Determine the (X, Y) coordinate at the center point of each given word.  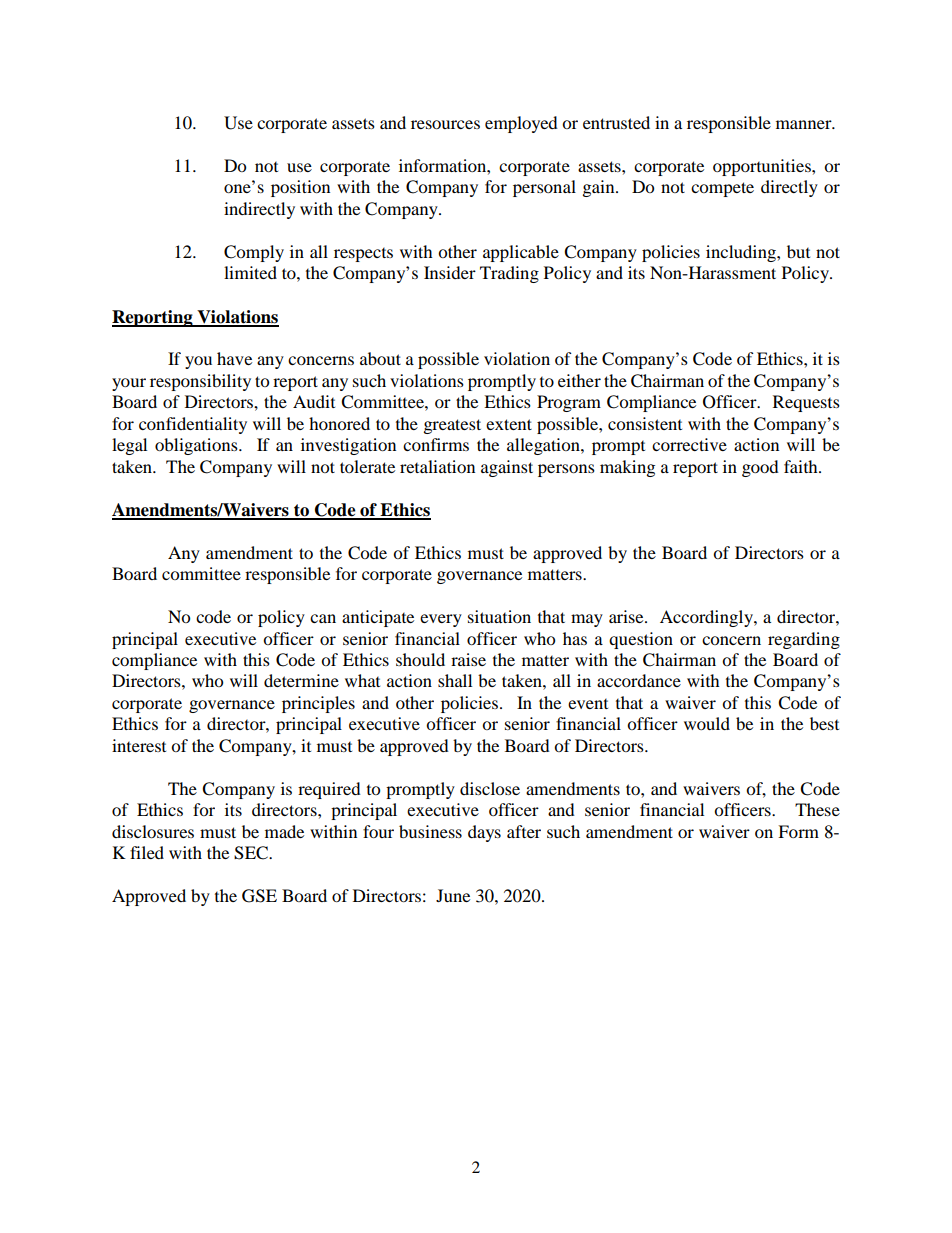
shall (455, 680)
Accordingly (707, 618)
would (707, 723)
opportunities (763, 167)
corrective (689, 444)
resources (445, 124)
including (742, 253)
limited (250, 272)
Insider (450, 272)
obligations (197, 446)
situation (499, 616)
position (300, 188)
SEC (252, 853)
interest (139, 745)
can (323, 618)
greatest (452, 426)
